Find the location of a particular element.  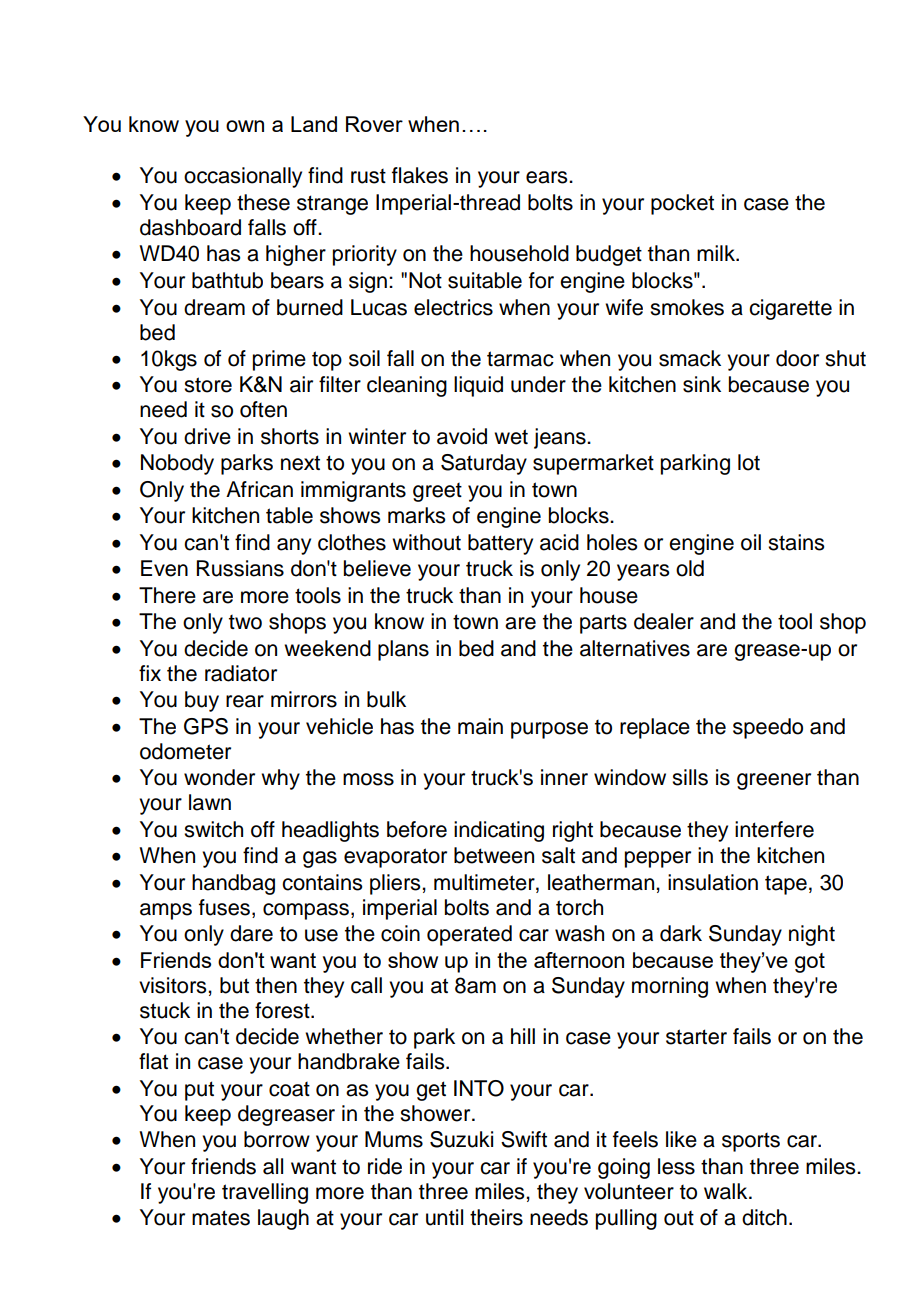

African is located at coordinates (259, 489).
